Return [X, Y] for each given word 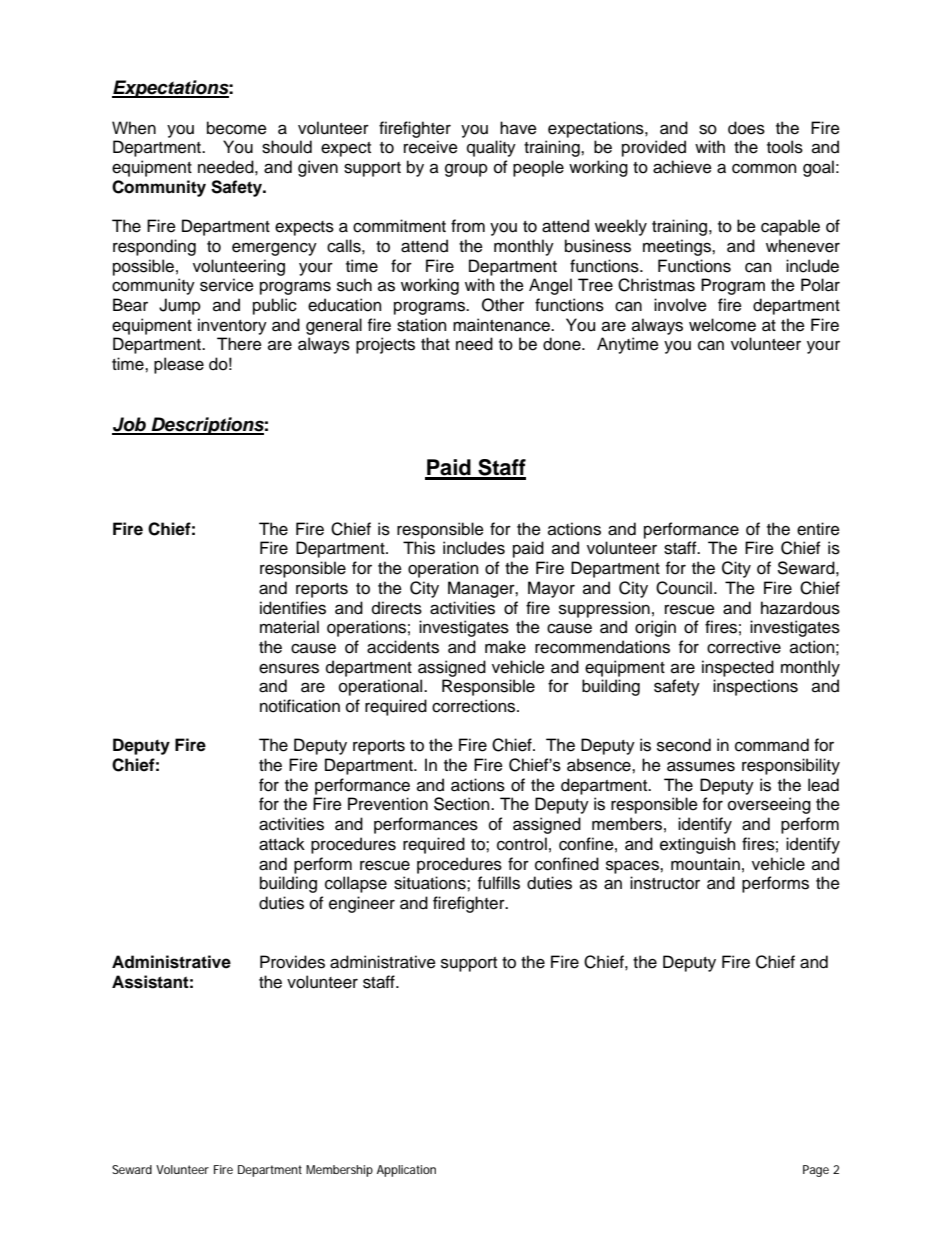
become [237, 128]
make [505, 647]
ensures [289, 669]
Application [406, 1171]
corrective [744, 647]
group [466, 170]
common [764, 169]
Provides [292, 962]
